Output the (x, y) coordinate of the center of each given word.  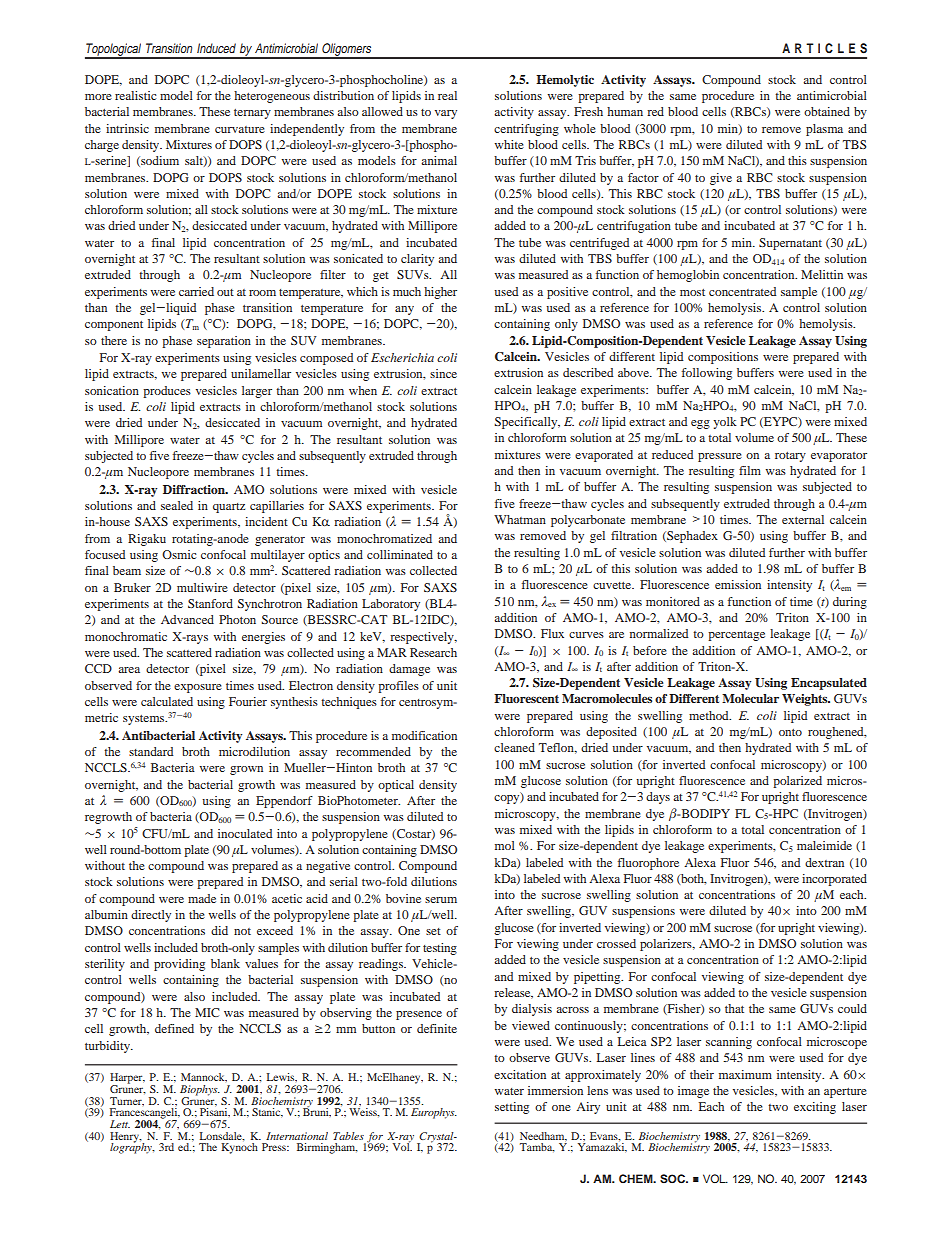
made (202, 898)
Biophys (200, 1091)
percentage (736, 636)
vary (446, 114)
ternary (252, 114)
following (707, 374)
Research (433, 652)
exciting (815, 1108)
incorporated (834, 880)
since (443, 373)
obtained (827, 111)
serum (441, 900)
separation (224, 342)
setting (512, 1108)
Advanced (187, 619)
